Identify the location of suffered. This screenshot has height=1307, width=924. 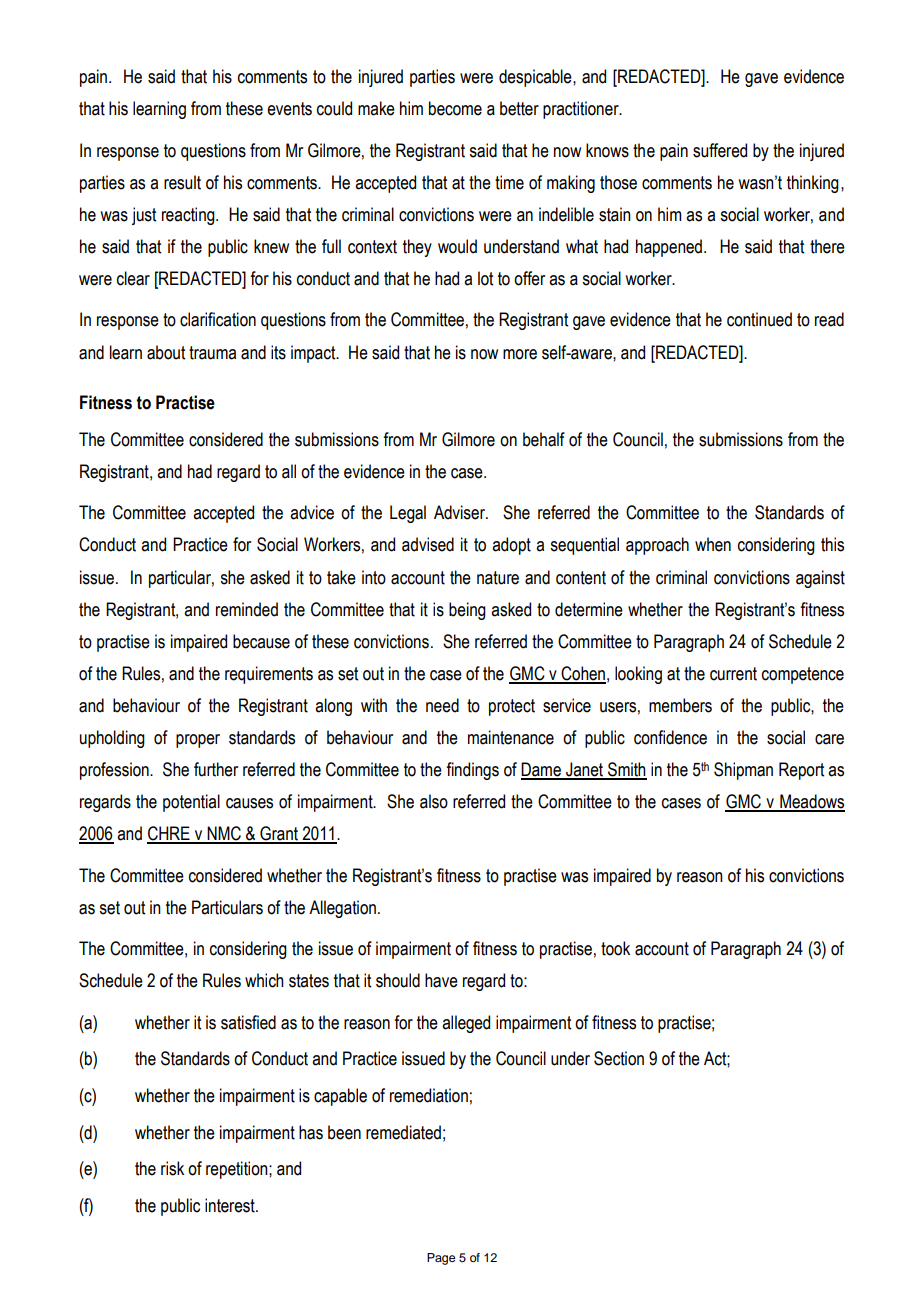
(720, 150).
